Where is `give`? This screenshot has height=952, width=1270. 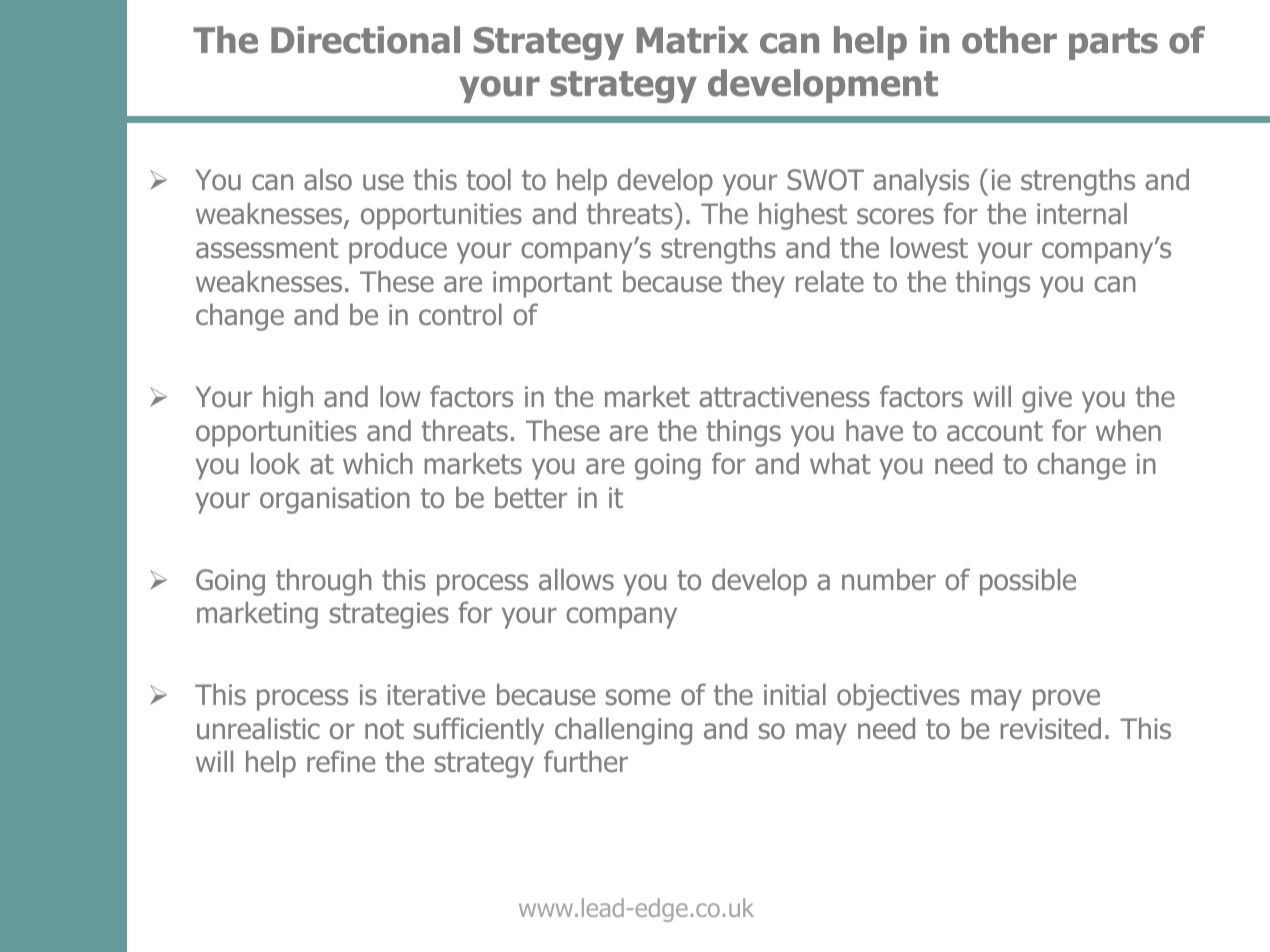
give is located at coordinates (1047, 399).
